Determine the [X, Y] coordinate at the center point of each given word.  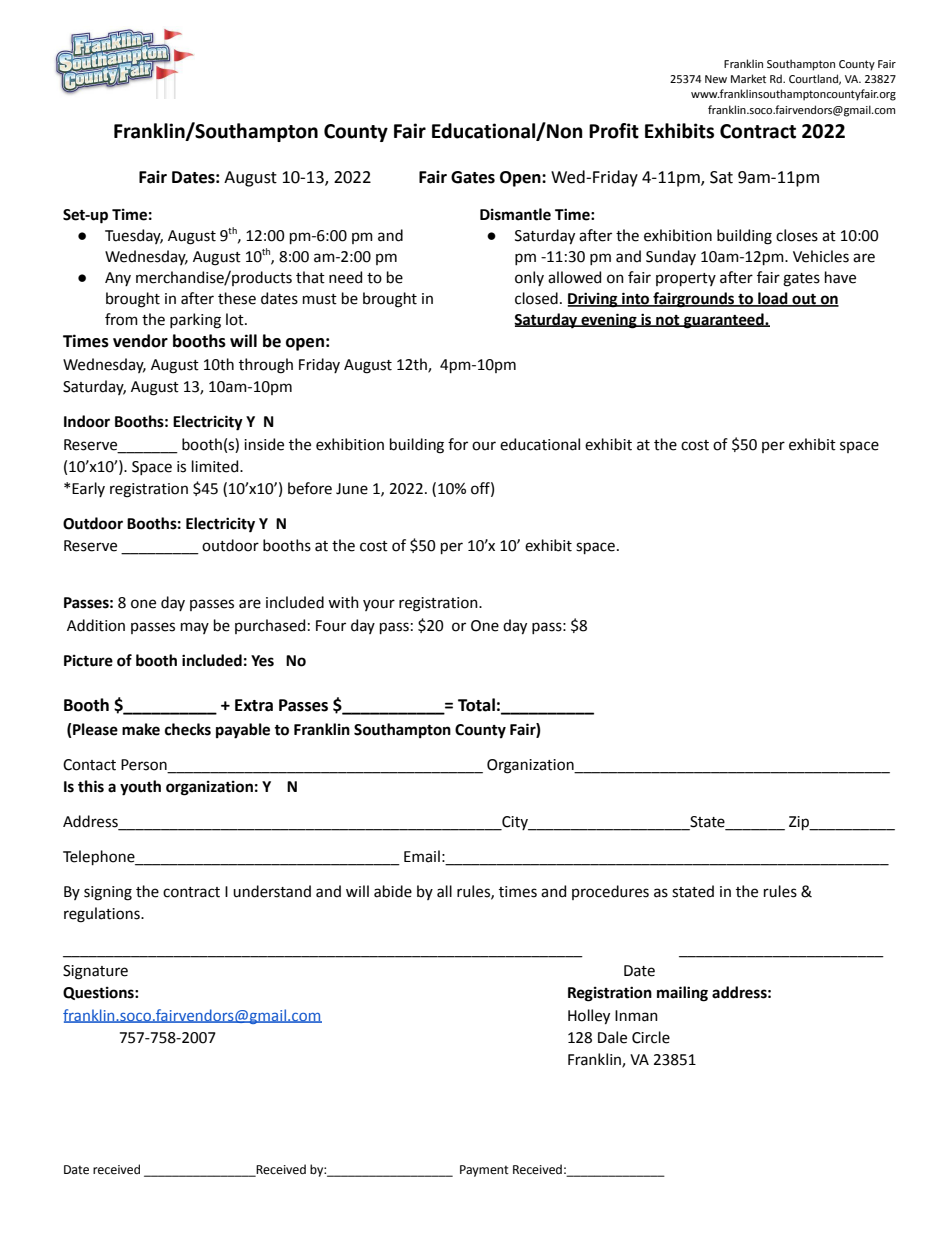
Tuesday [134, 236]
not [668, 321]
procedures [610, 892]
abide [393, 891]
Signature [95, 972]
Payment [484, 1171]
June [352, 489]
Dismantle [515, 214]
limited [216, 466]
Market [748, 78]
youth [140, 788]
